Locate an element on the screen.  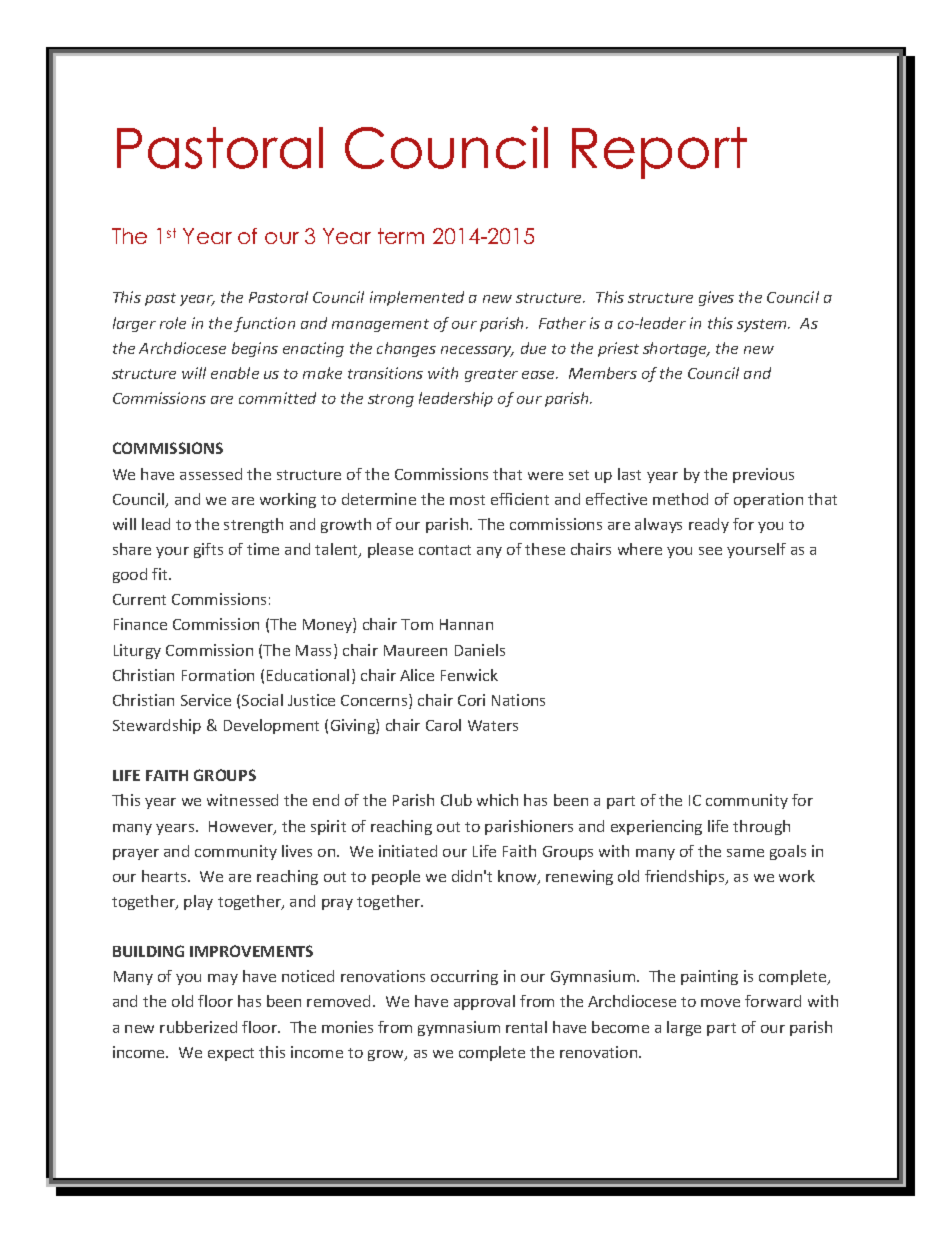
approval is located at coordinates (484, 1002).
